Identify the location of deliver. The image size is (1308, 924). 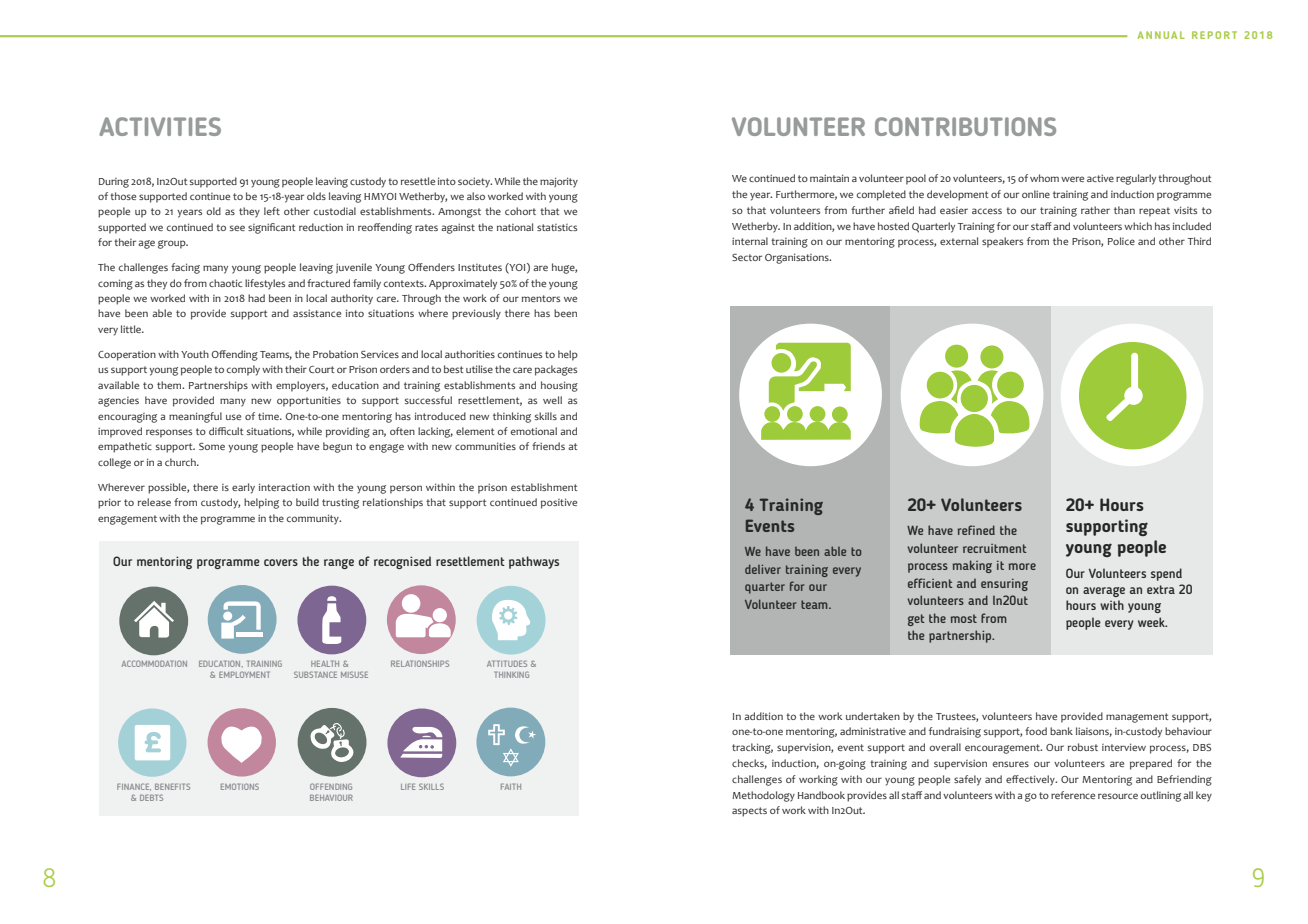
(763, 569).
